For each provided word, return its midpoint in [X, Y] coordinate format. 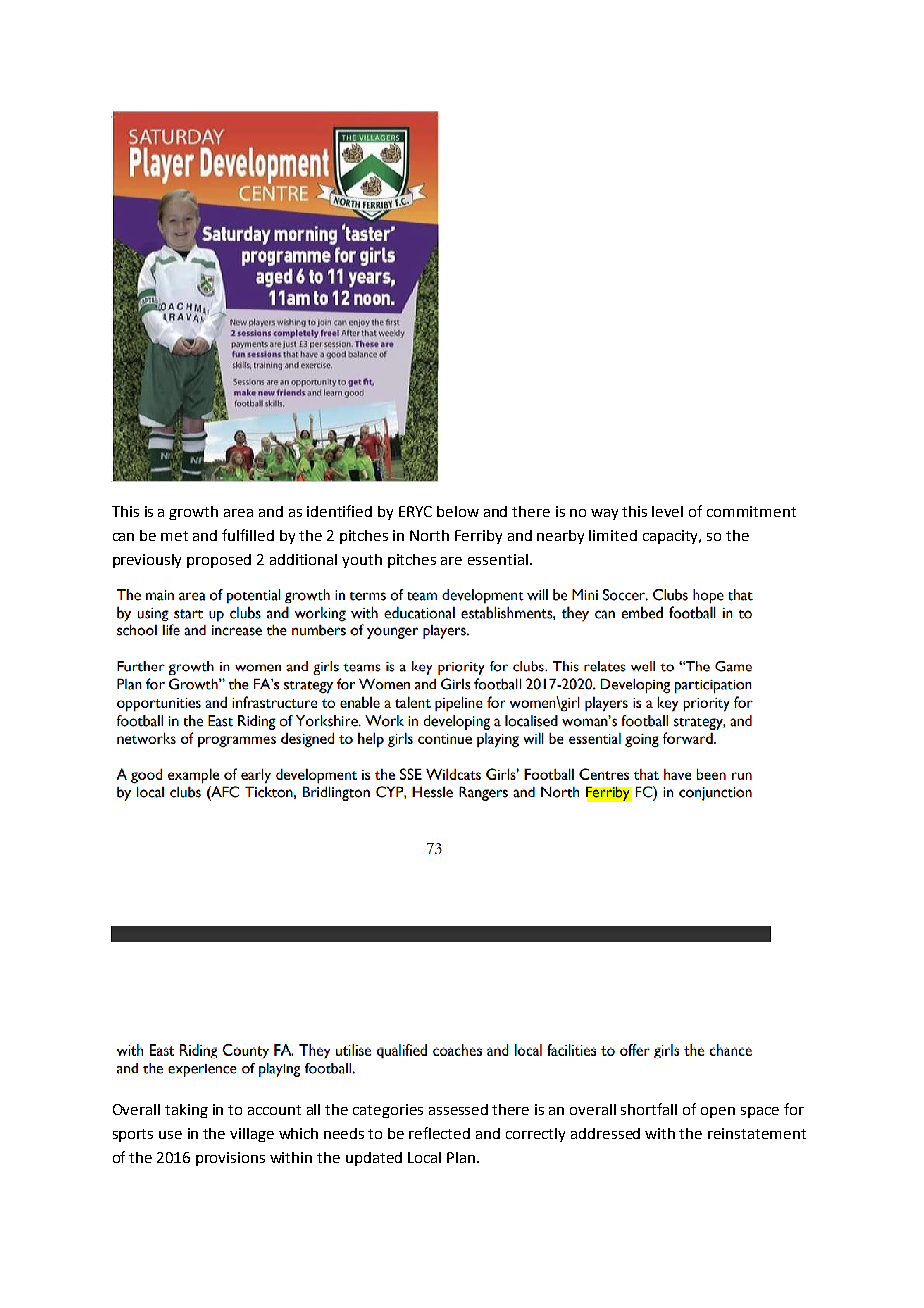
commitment [751, 511]
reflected [439, 1133]
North [429, 535]
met [174, 536]
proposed [219, 561]
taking [186, 1111]
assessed [458, 1109]
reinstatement [757, 1133]
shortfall [649, 1109]
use [170, 1135]
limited [613, 535]
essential [498, 559]
